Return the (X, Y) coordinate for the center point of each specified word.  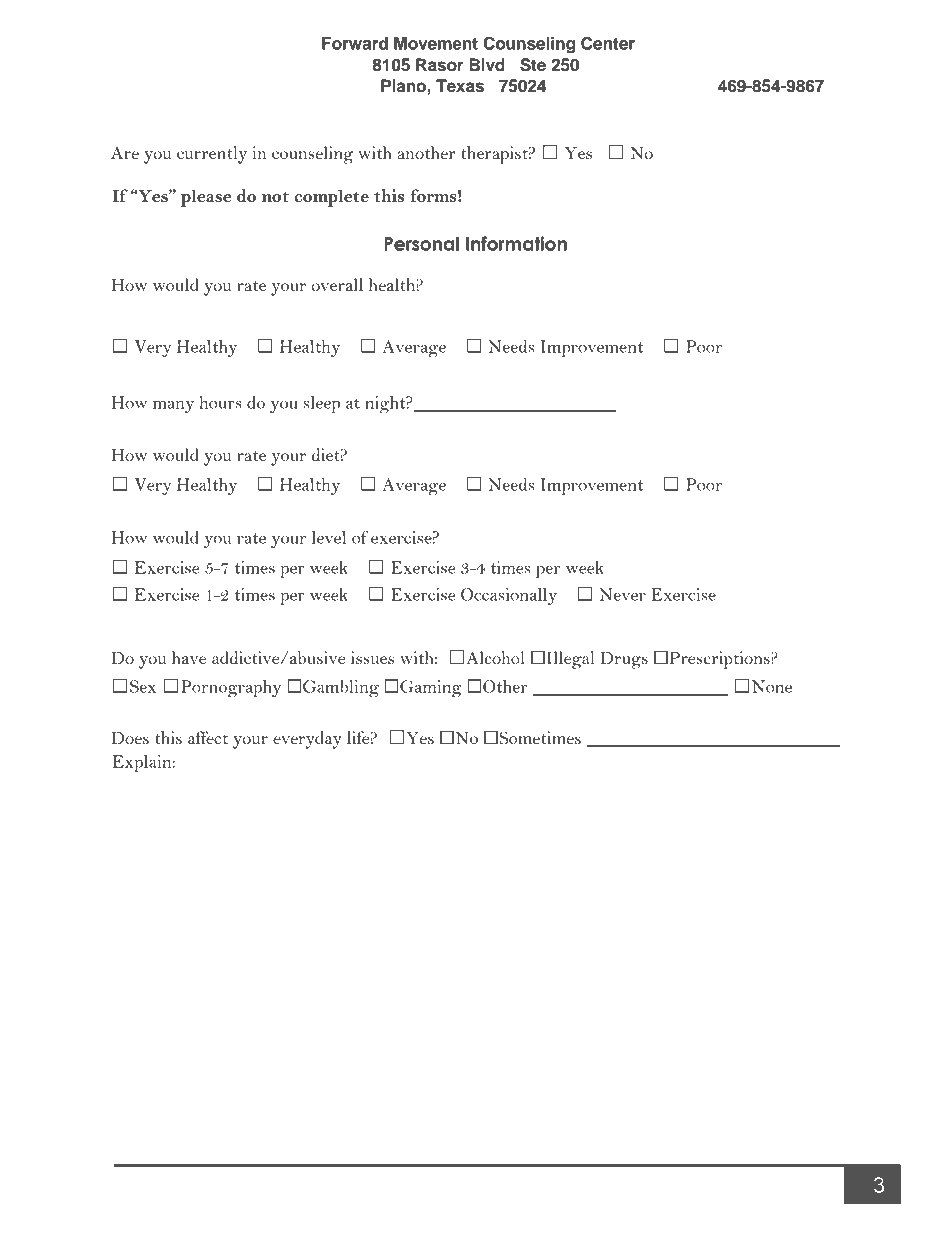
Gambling (341, 688)
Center (608, 43)
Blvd (487, 65)
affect (208, 737)
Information (516, 243)
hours (221, 402)
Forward (355, 43)
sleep (321, 404)
